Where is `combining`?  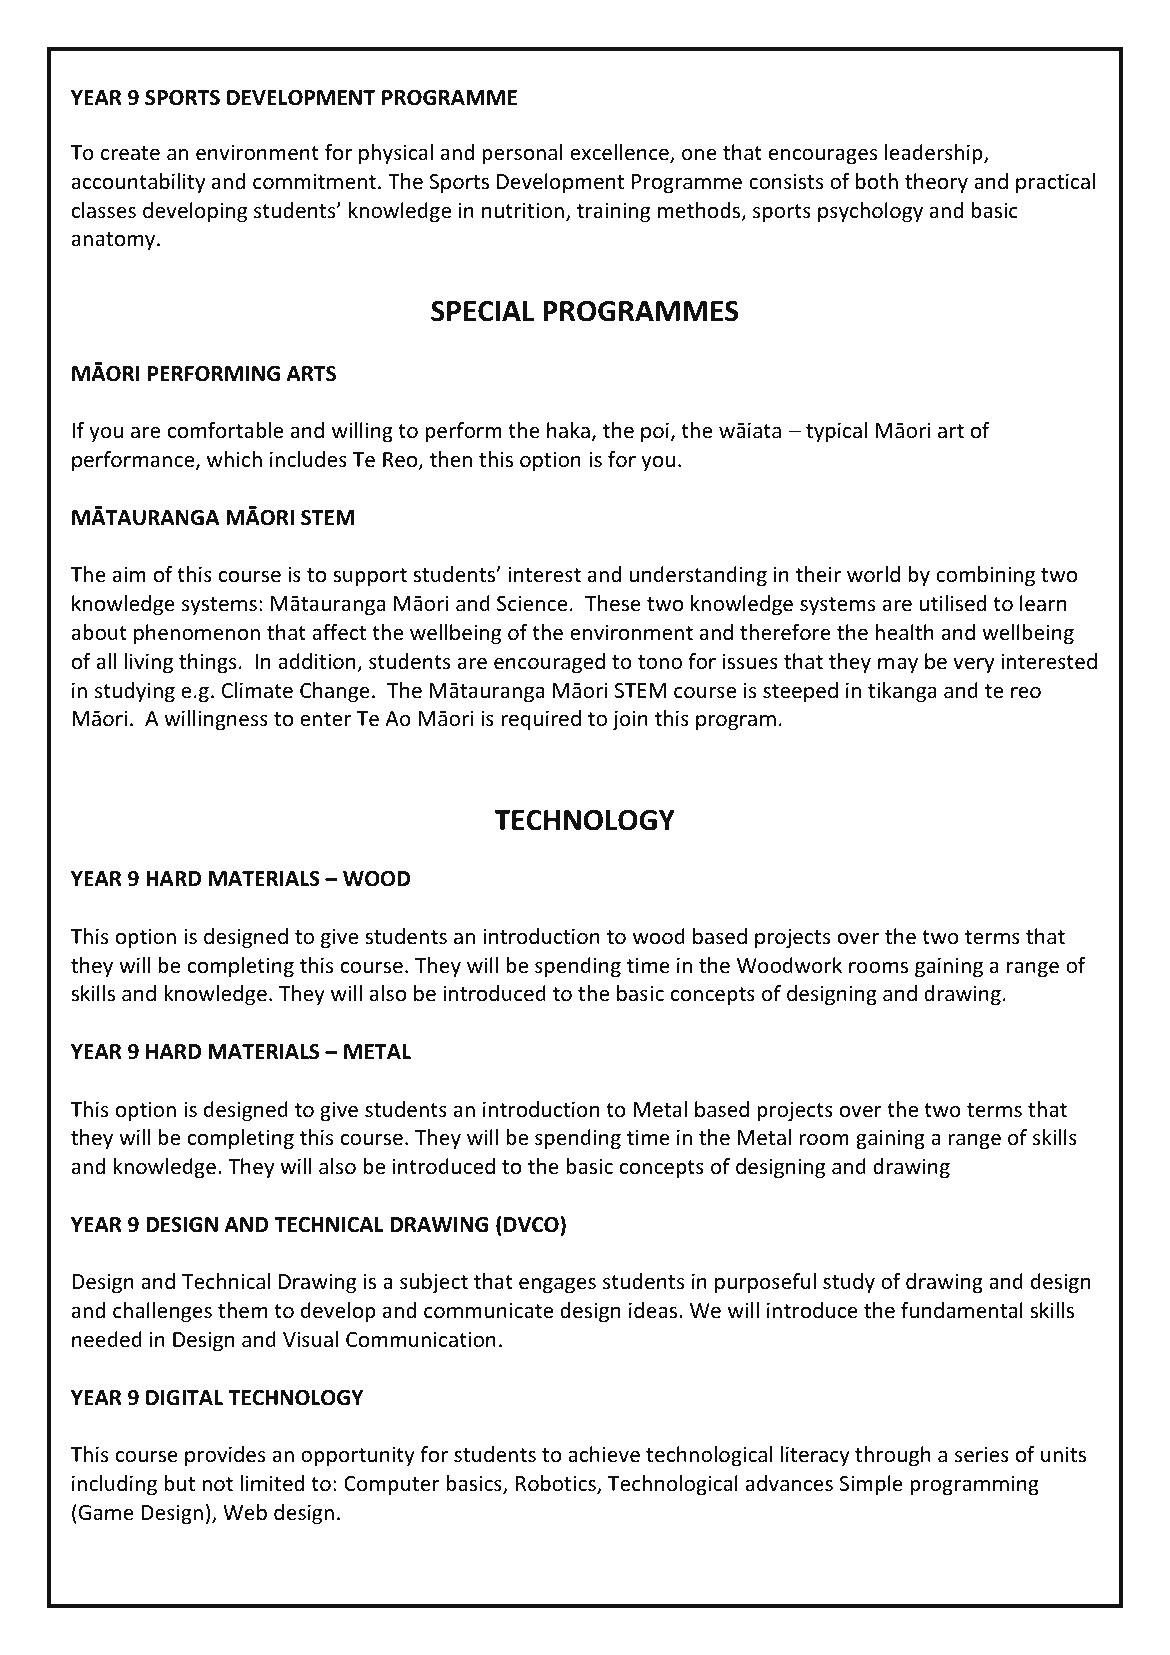 combining is located at coordinates (985, 576).
